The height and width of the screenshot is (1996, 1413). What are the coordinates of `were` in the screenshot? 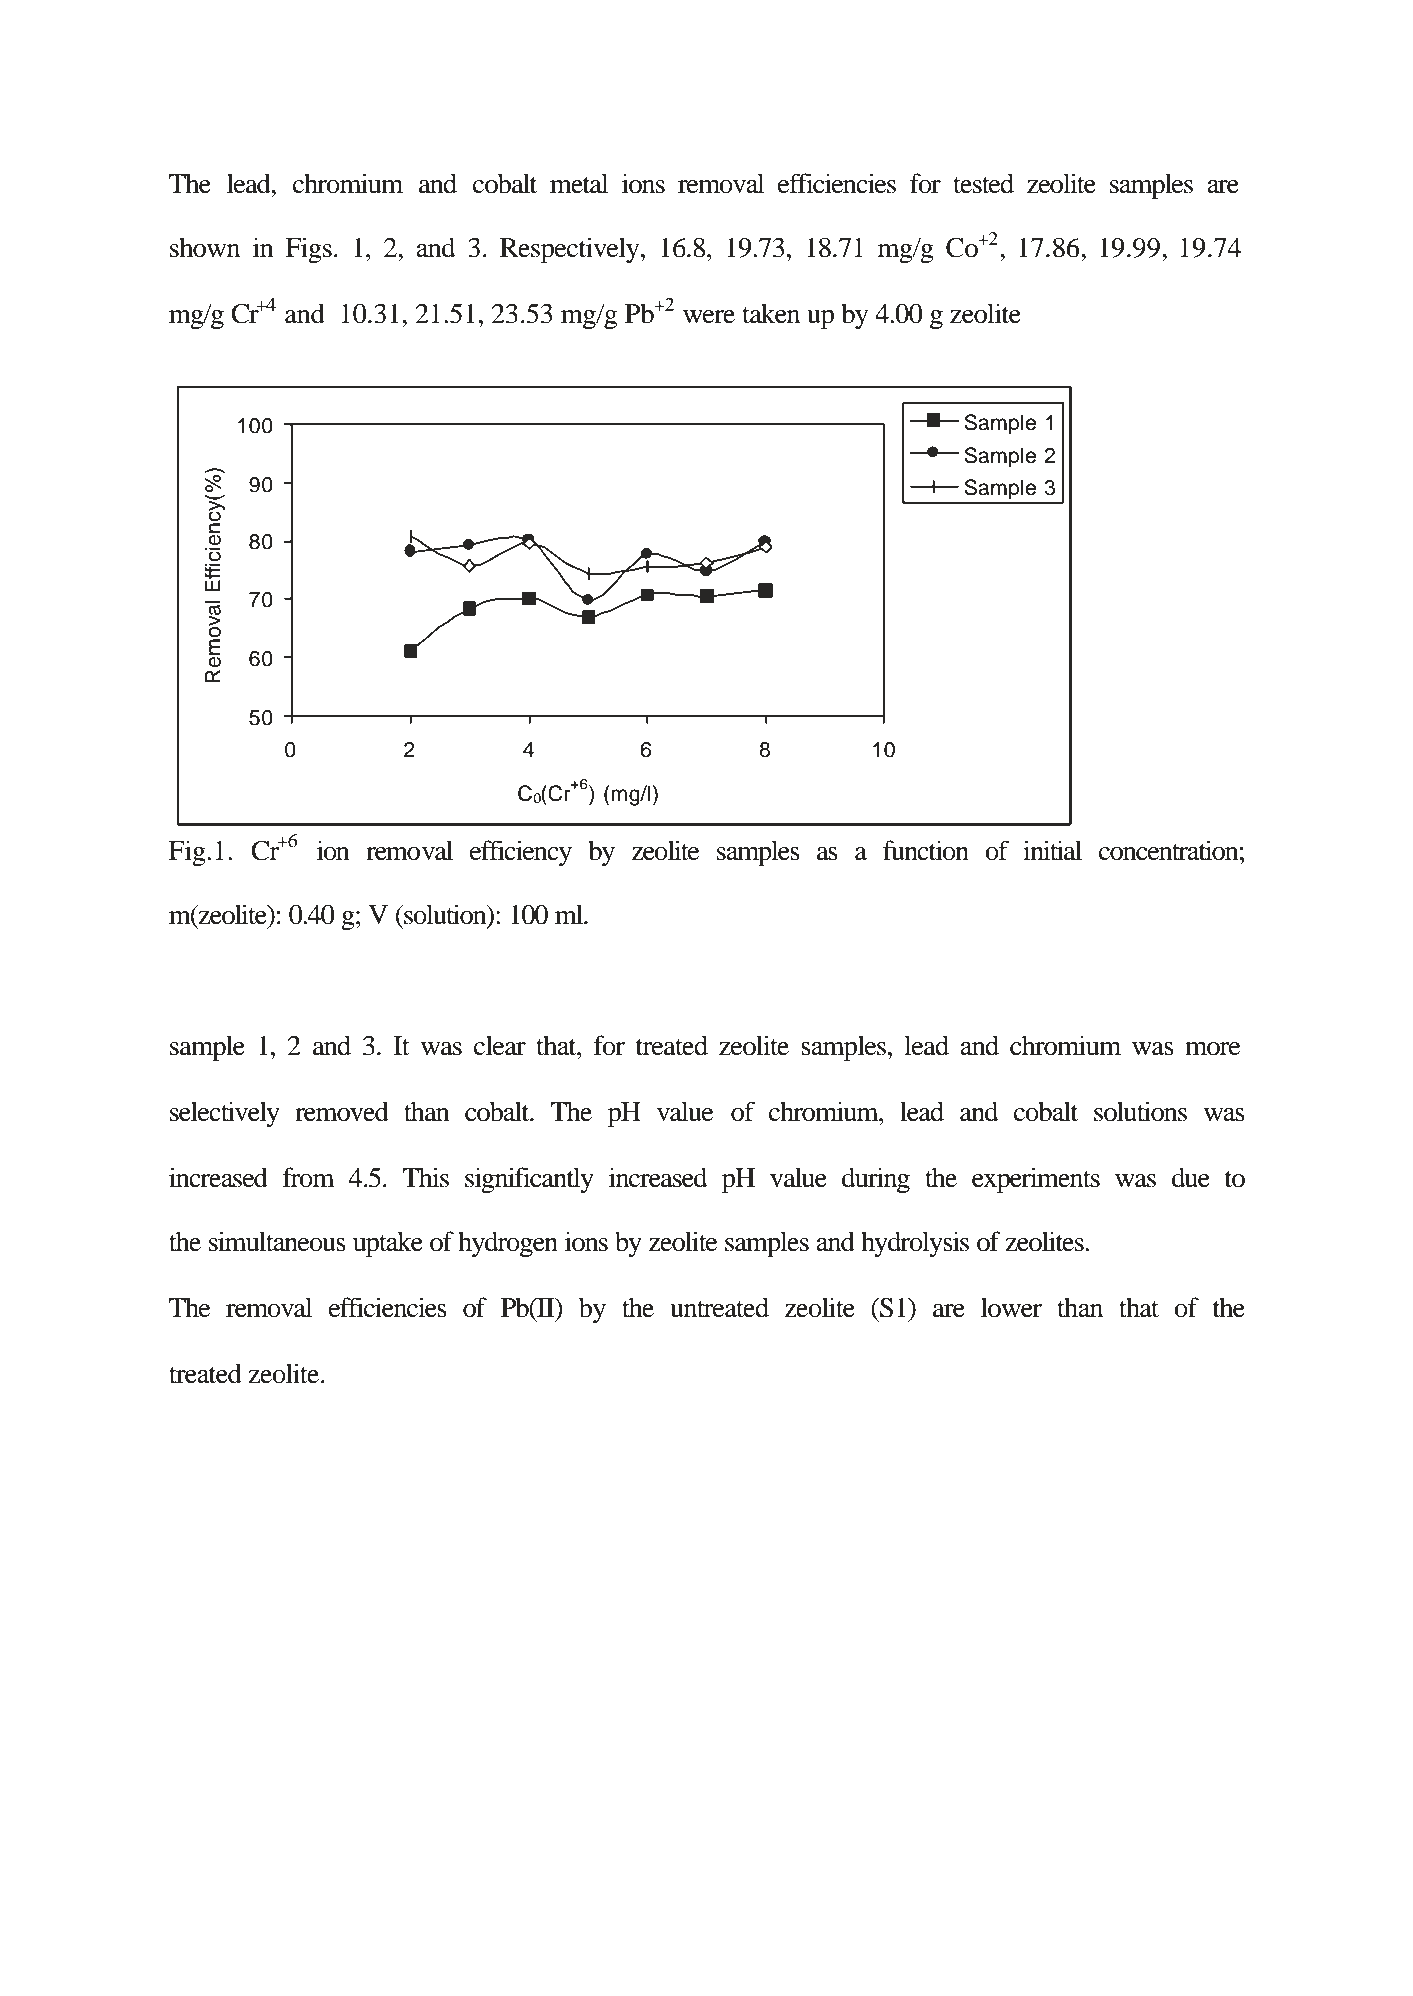 It's located at (709, 317).
